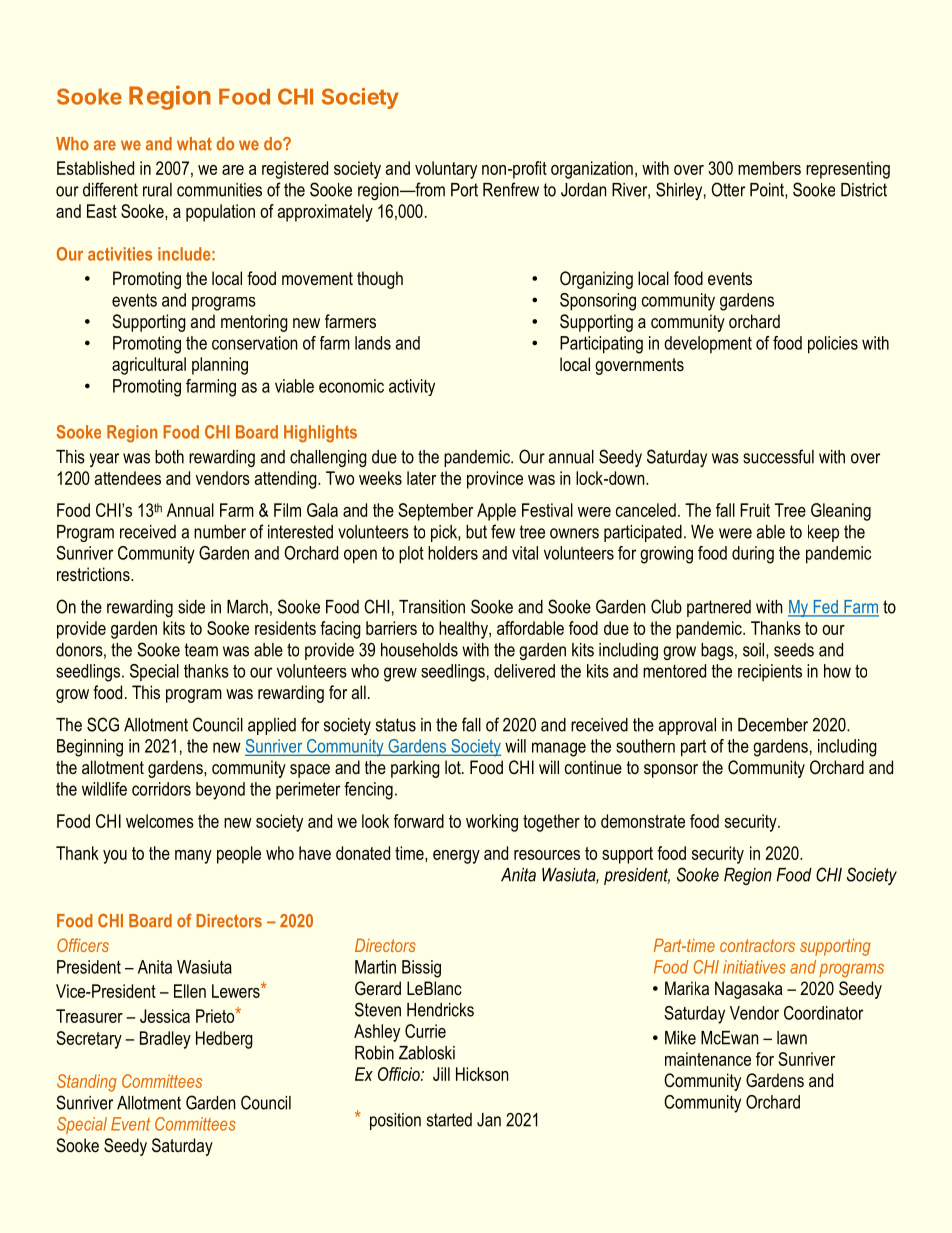 The width and height of the page is (952, 1233). Describe the element at coordinates (446, 170) in the page. I see `voluntary` at that location.
